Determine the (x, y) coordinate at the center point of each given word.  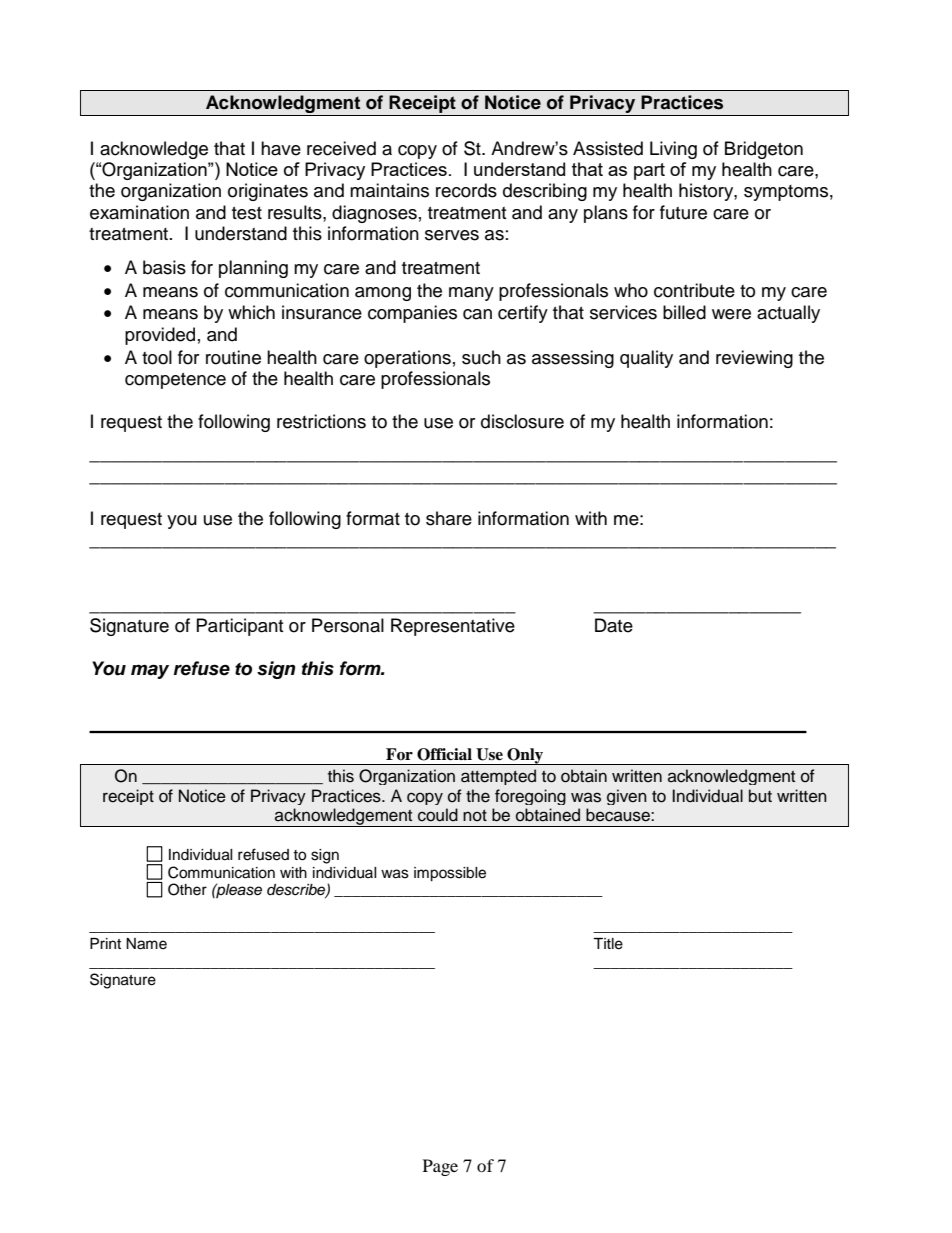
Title (608, 944)
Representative (453, 627)
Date (614, 625)
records (466, 190)
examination (139, 212)
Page (440, 1167)
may (150, 671)
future (683, 212)
